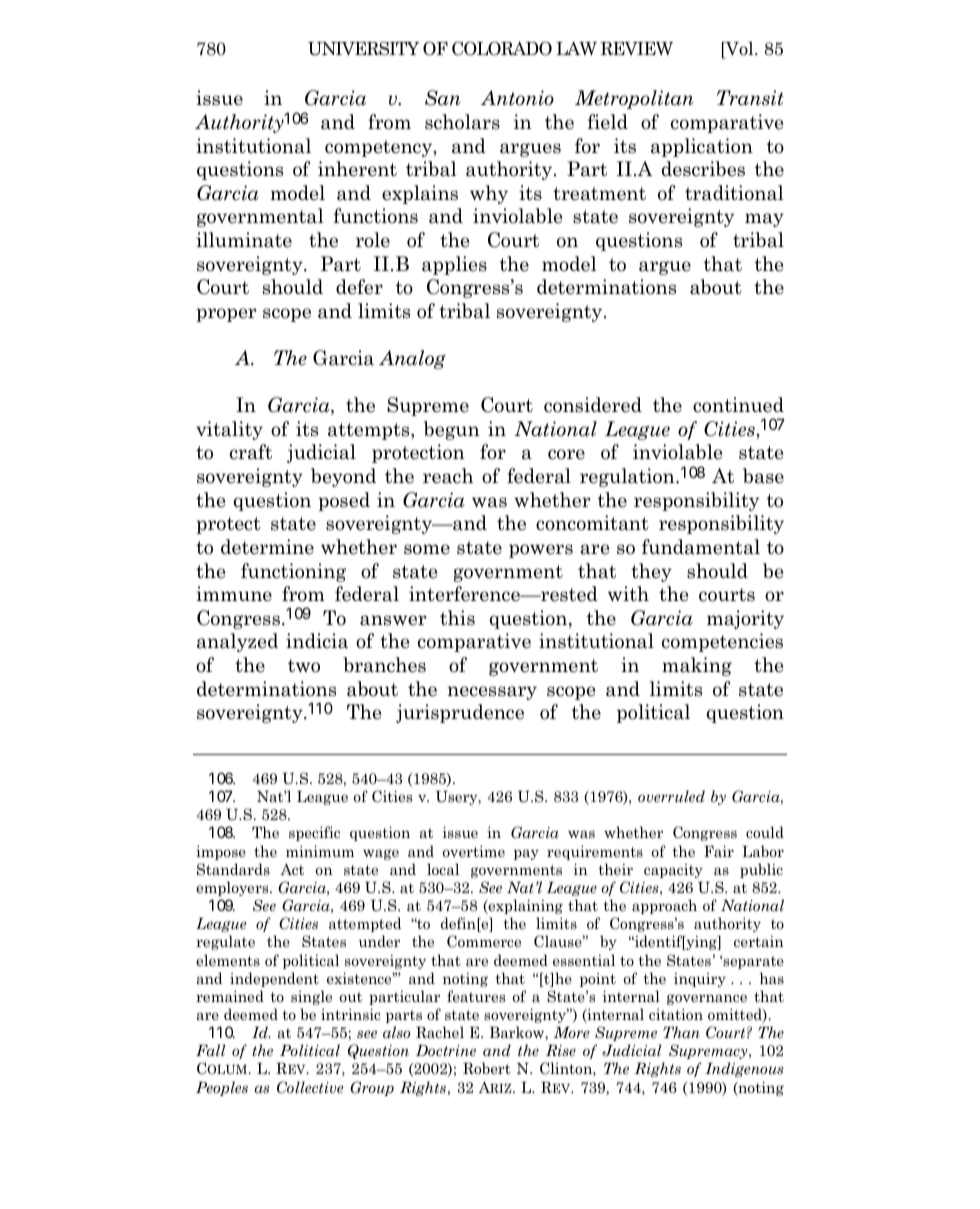  I want to click on Than, so click(681, 1032).
